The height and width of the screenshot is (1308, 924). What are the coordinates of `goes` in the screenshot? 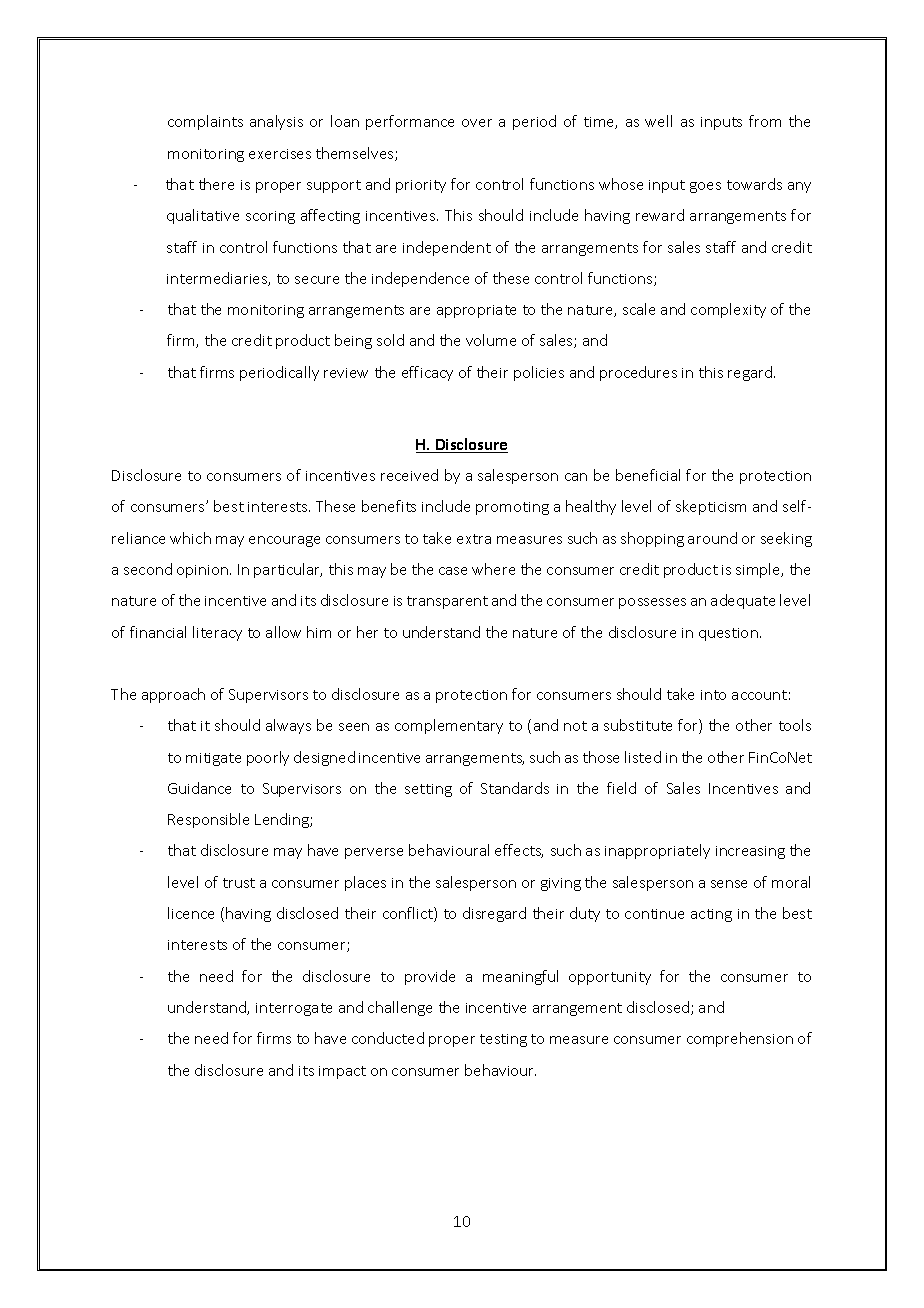 It's located at (705, 187).
